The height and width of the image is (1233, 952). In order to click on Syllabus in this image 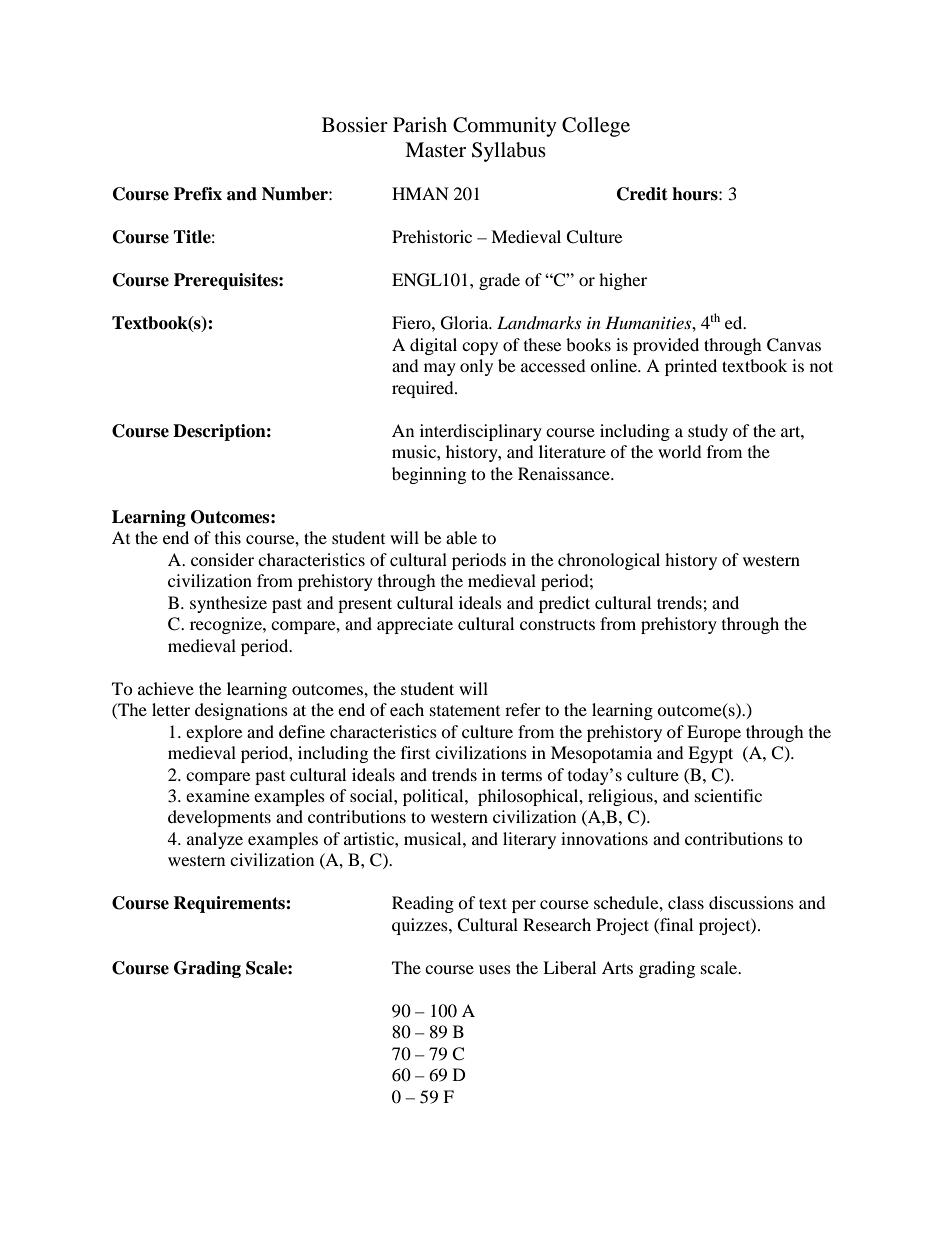, I will do `click(509, 152)`.
